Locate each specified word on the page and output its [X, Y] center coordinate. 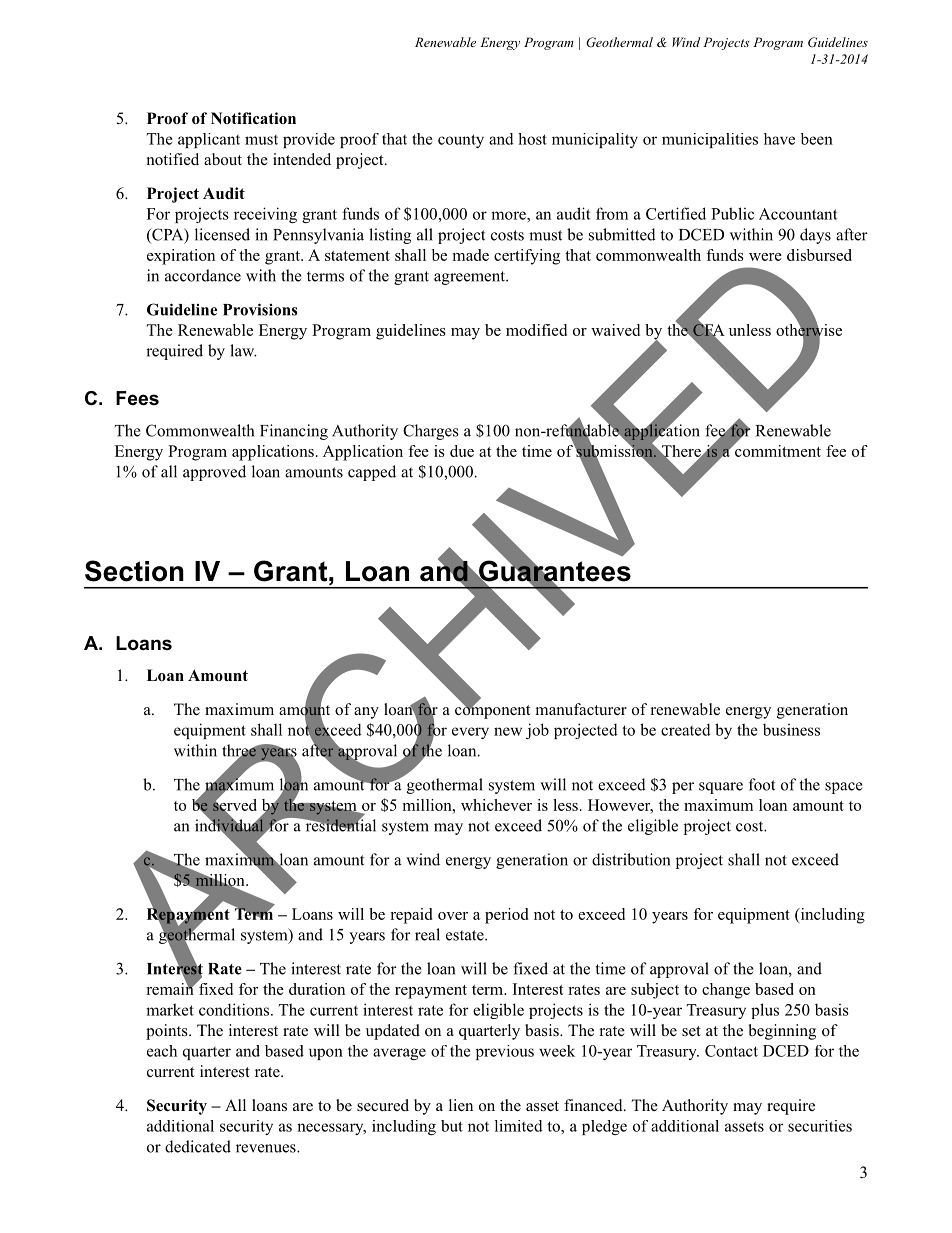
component [492, 710]
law [243, 350]
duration [317, 989]
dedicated [198, 1146]
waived [615, 330]
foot [762, 784]
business [791, 730]
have [779, 139]
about [223, 159]
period [506, 916]
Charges [431, 432]
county [461, 141]
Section [134, 571]
